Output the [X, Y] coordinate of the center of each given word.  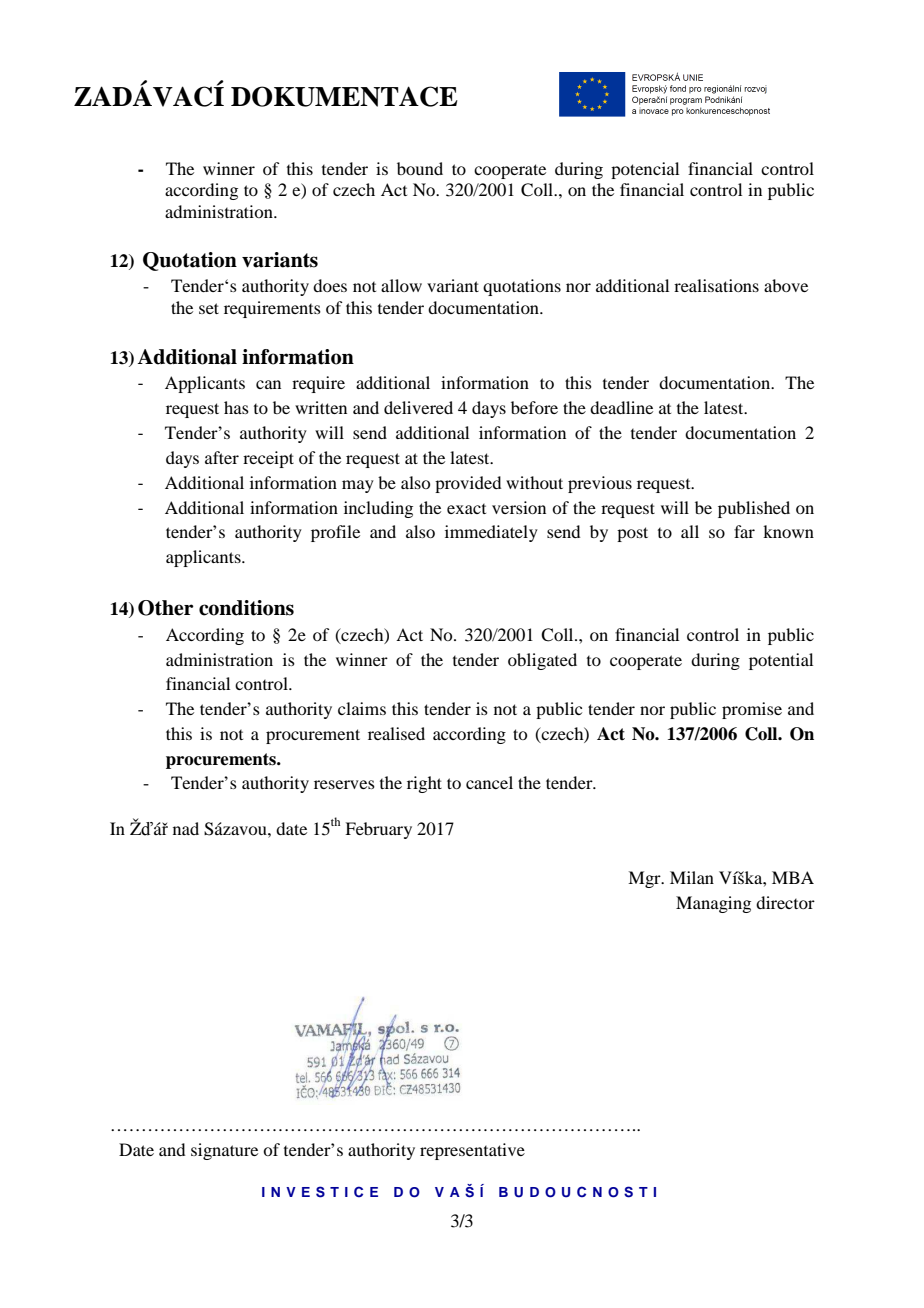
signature [224, 1151]
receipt [268, 459]
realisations [716, 285]
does [330, 285]
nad [186, 828]
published [754, 509]
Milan [692, 877]
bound [420, 168]
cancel [489, 782]
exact [466, 509]
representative [472, 1151]
